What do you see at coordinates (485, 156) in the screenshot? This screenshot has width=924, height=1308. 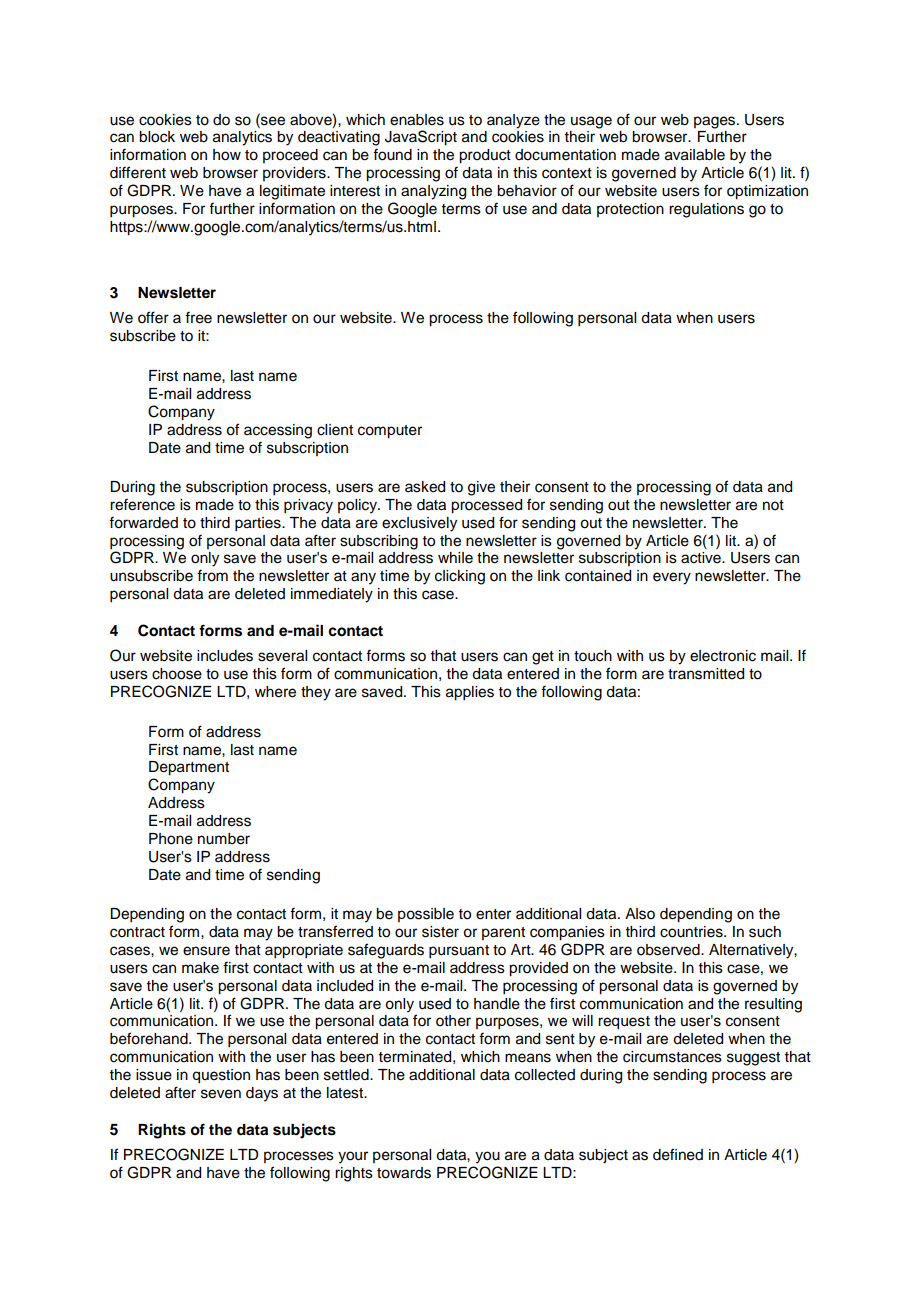 I see `product` at bounding box center [485, 156].
